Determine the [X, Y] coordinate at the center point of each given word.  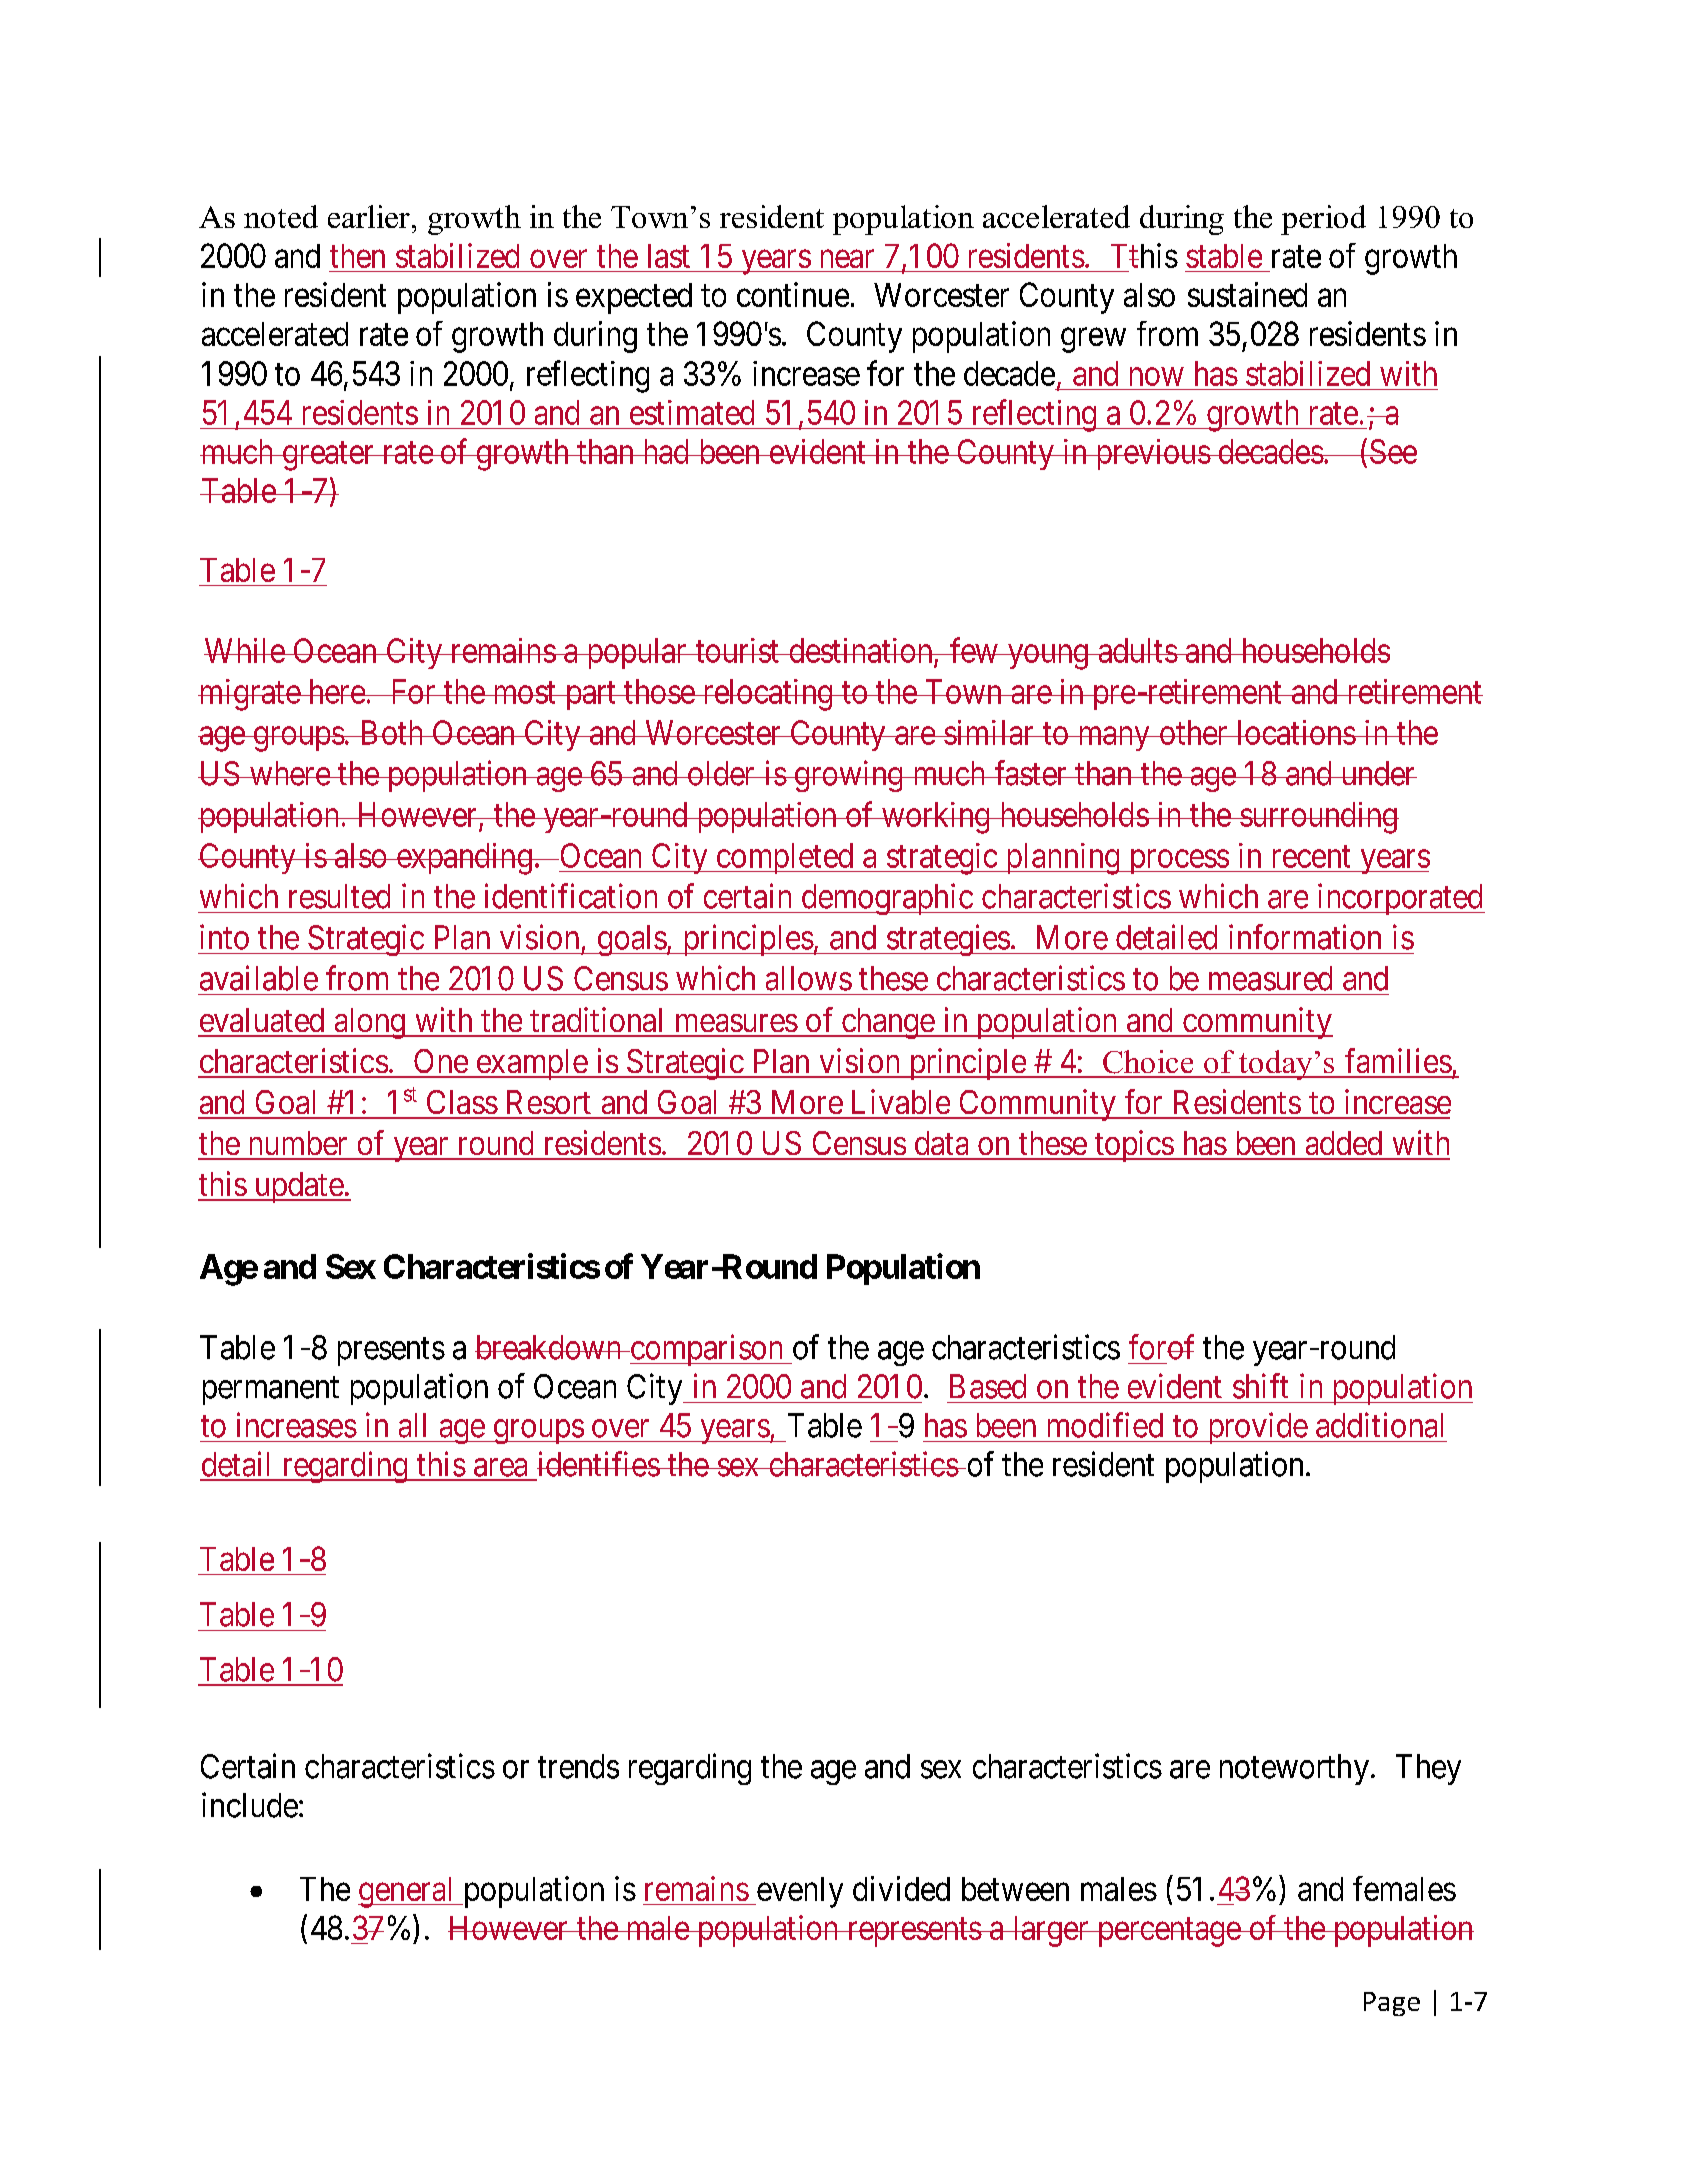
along [369, 1023]
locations [1295, 732]
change [887, 1023]
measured [1270, 978]
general [407, 1892]
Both [392, 732]
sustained [1247, 294]
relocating [767, 695]
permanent [271, 1391]
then [357, 256]
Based [988, 1386]
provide [1256, 1428]
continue [793, 294]
